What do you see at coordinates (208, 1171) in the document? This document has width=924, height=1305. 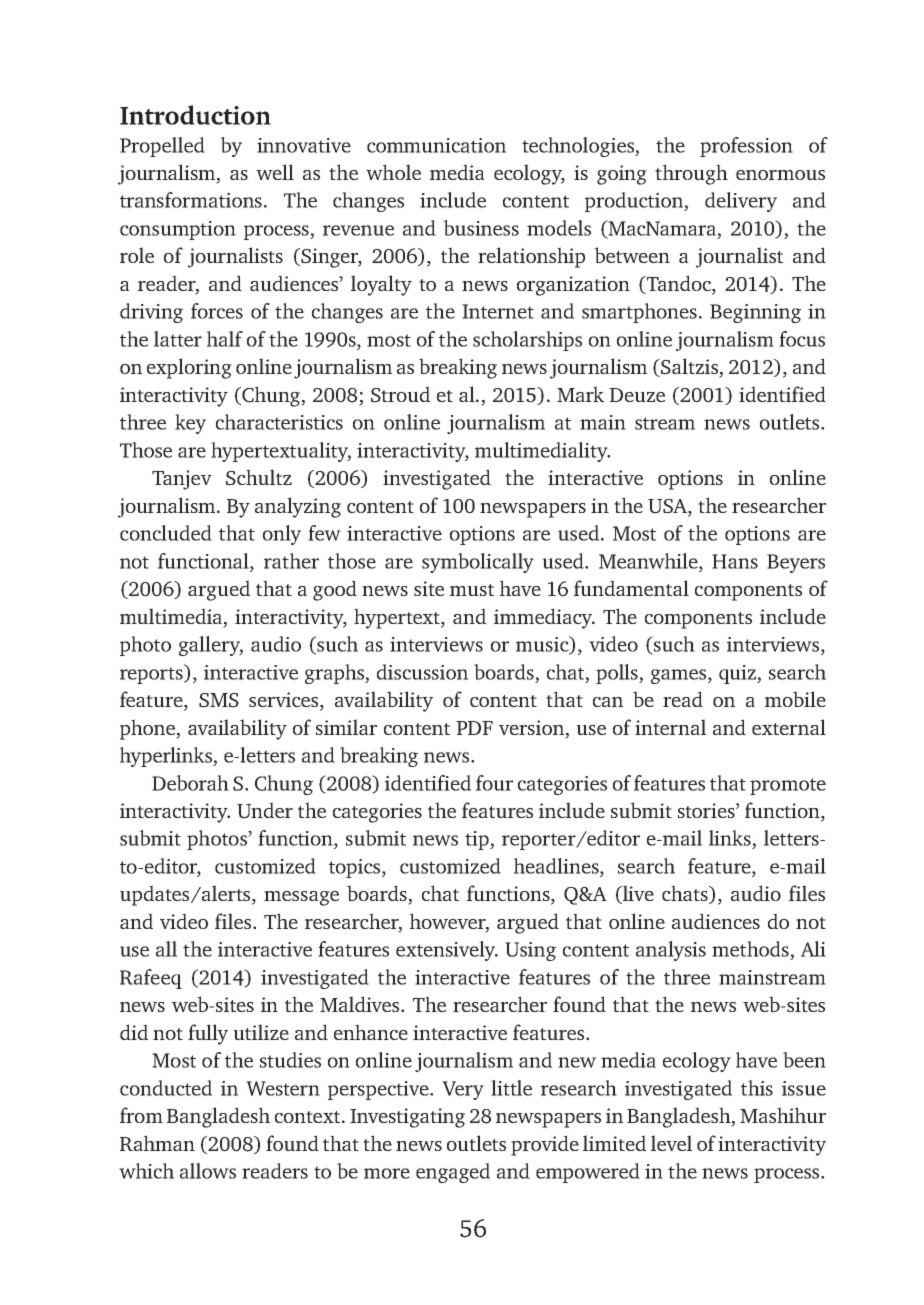 I see `allows` at bounding box center [208, 1171].
